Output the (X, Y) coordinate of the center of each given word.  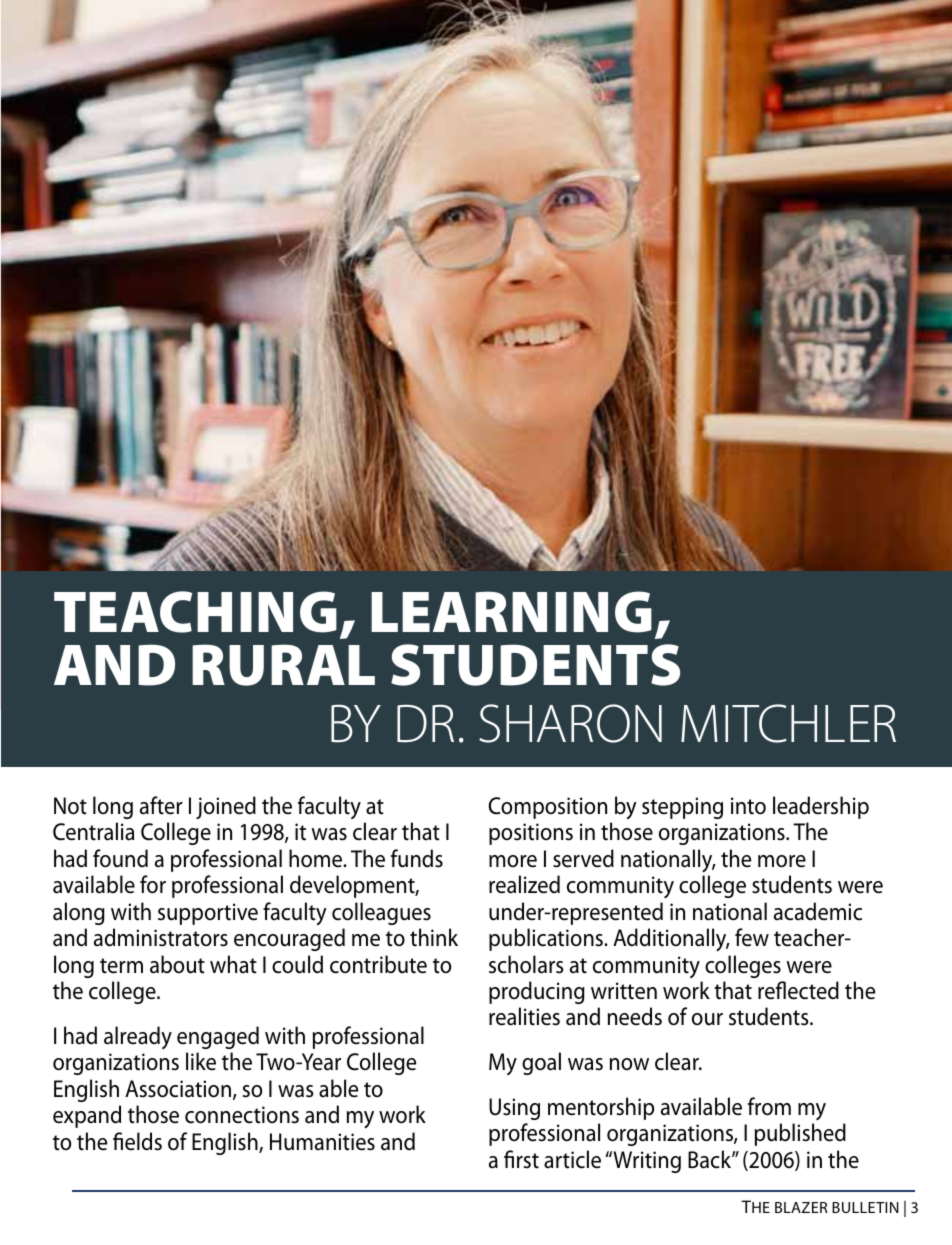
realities (524, 1016)
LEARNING (511, 612)
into (748, 806)
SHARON (570, 723)
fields (137, 1141)
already (138, 1037)
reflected (798, 990)
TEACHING (195, 612)
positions (531, 834)
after (161, 805)
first (521, 1159)
